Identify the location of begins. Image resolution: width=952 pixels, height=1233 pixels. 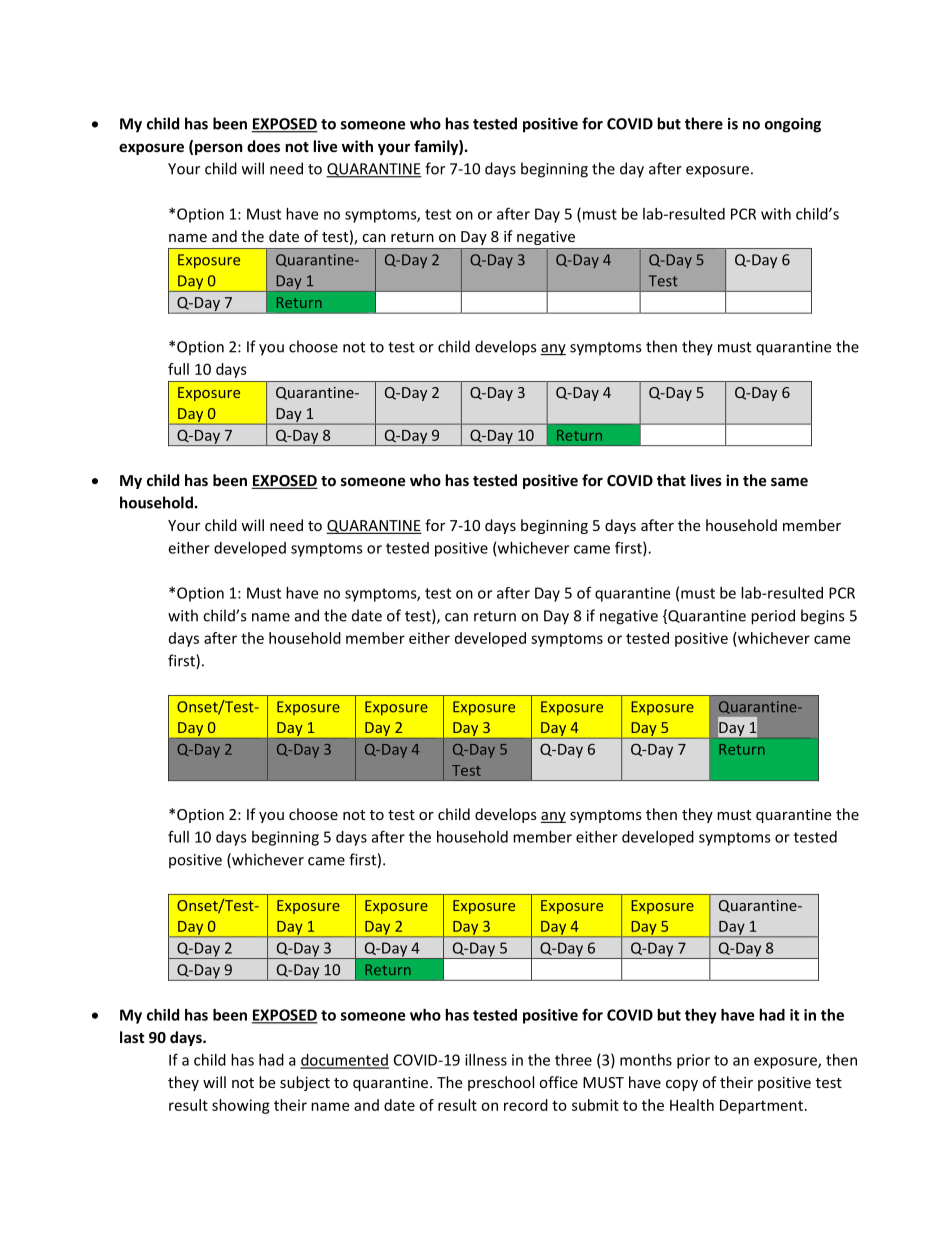
(822, 617).
